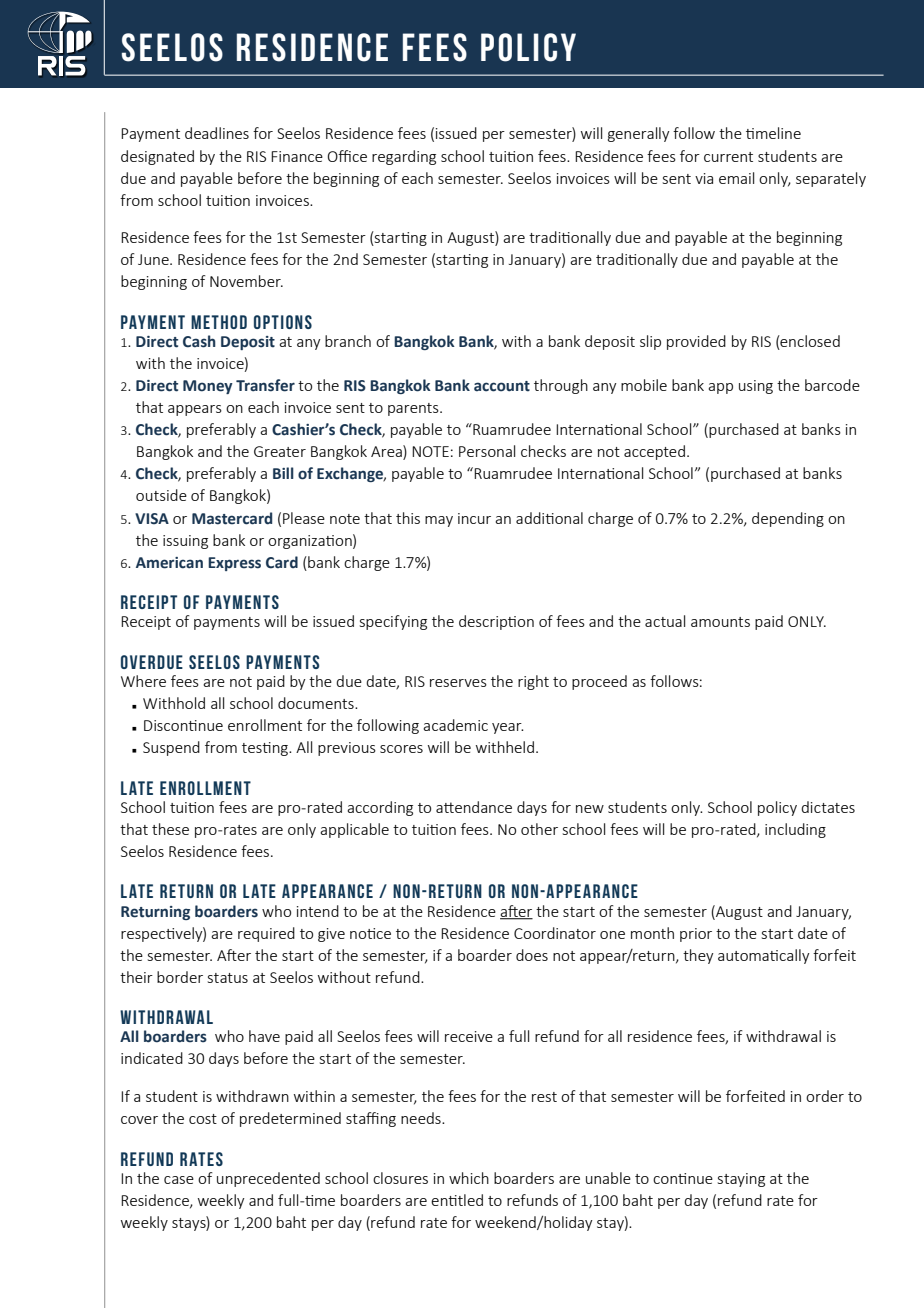 The width and height of the image is (924, 1308). What do you see at coordinates (736, 178) in the image?
I see `email` at bounding box center [736, 178].
